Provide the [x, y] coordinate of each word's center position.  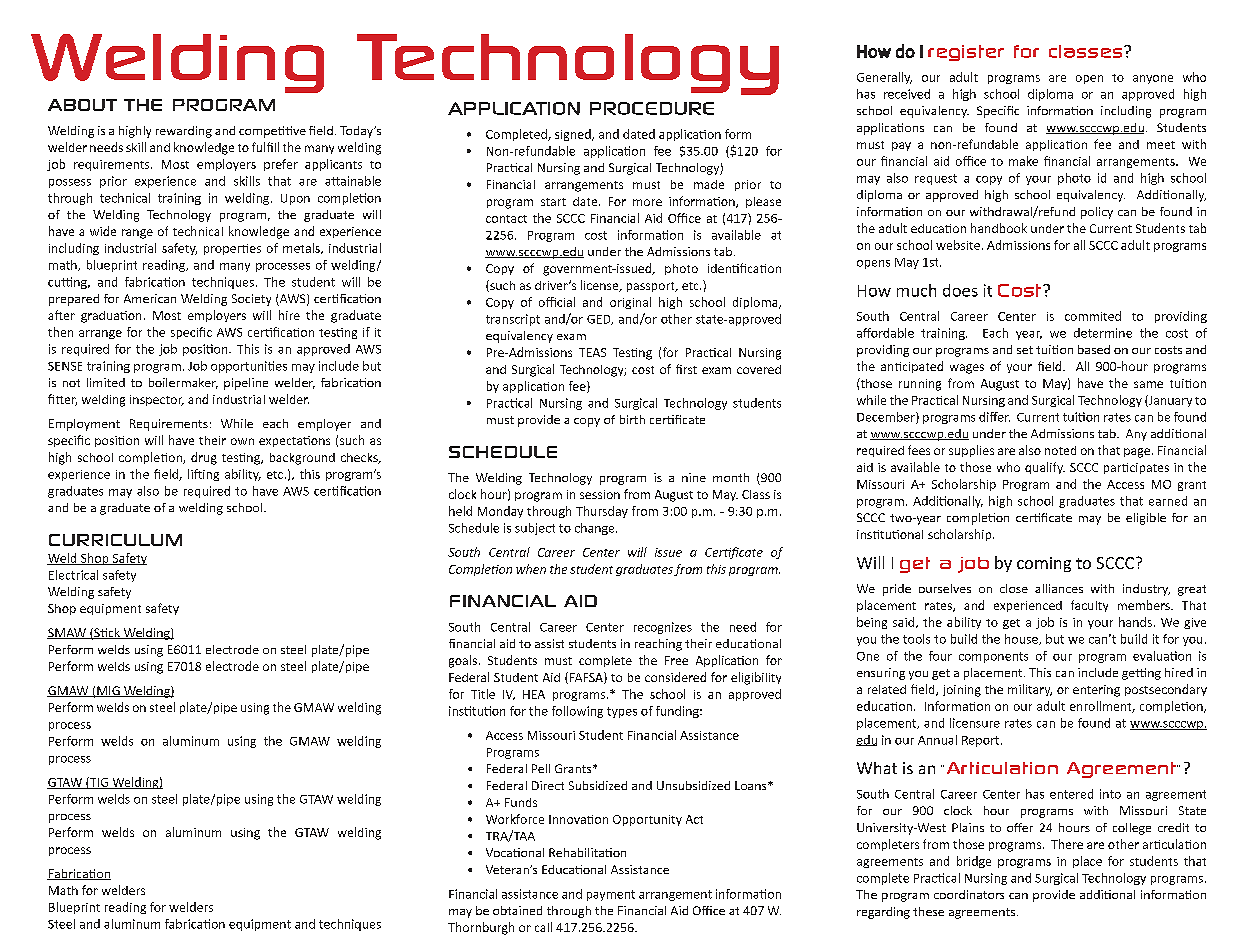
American [150, 298]
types [622, 712]
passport [652, 287]
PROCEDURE [652, 108]
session [600, 494]
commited [1093, 316]
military [1030, 690]
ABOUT [82, 105]
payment [611, 895]
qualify [1045, 468]
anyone [1153, 79]
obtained [517, 910]
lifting [203, 475]
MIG [108, 691]
